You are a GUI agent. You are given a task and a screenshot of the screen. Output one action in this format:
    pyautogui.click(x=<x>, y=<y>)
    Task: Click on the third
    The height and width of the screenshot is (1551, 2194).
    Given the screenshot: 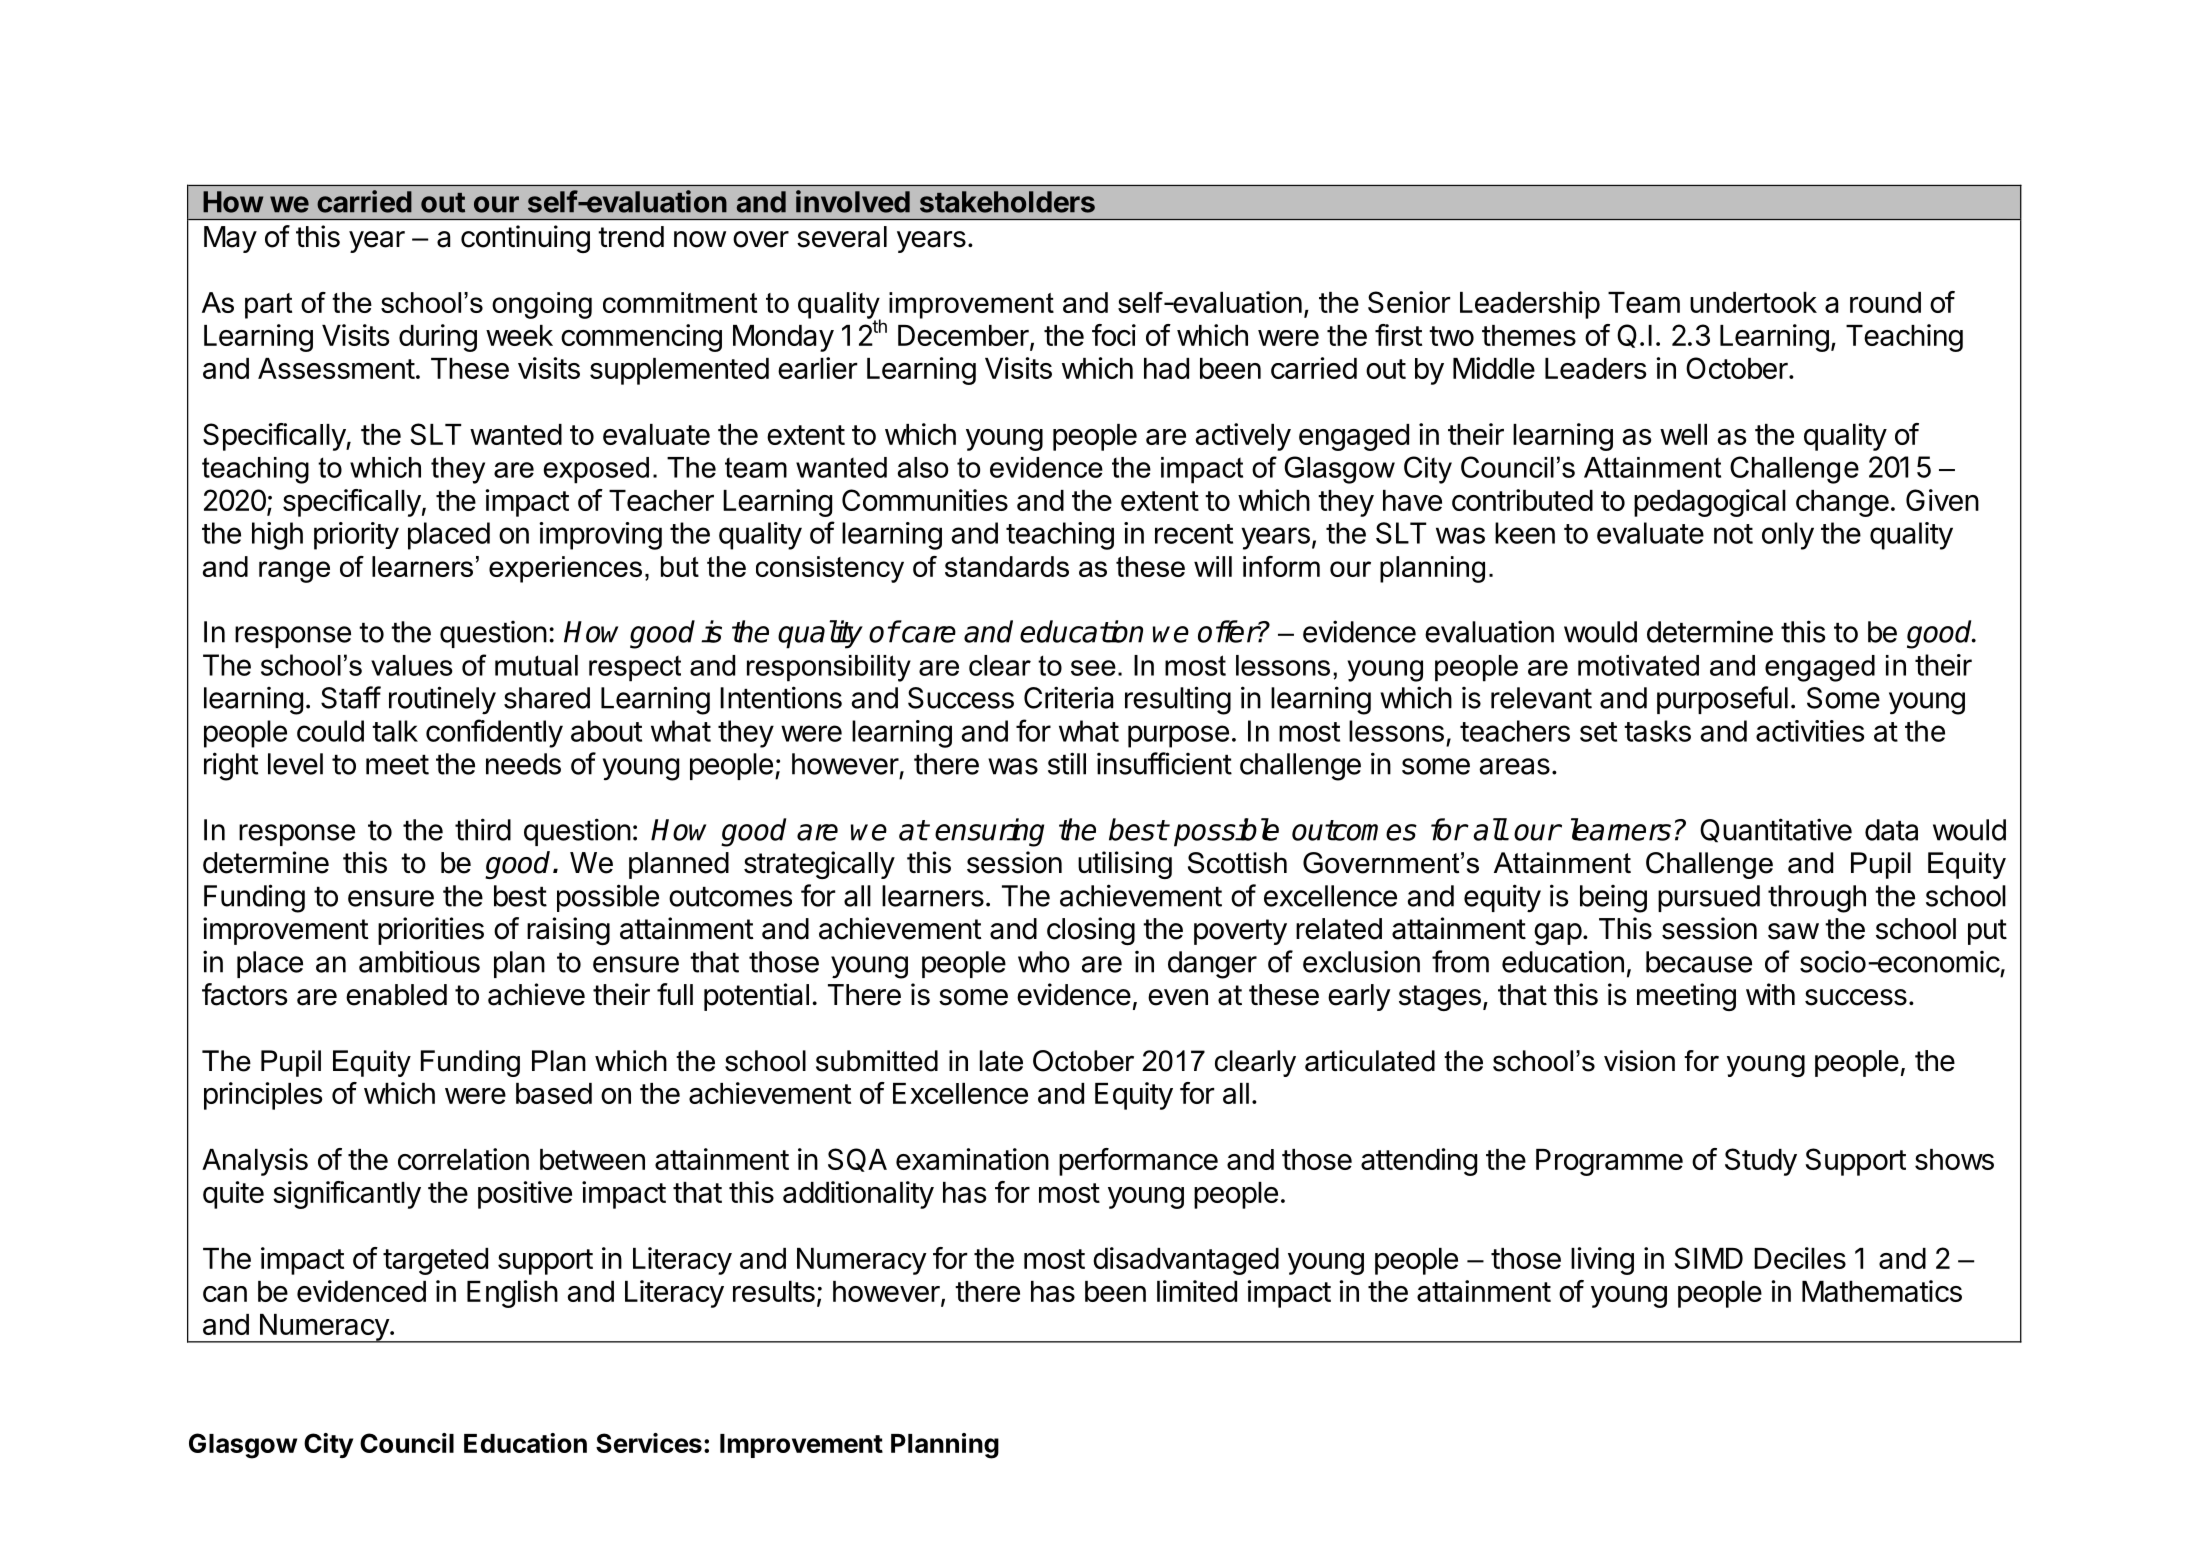 What is the action you would take?
    pyautogui.click(x=483, y=829)
